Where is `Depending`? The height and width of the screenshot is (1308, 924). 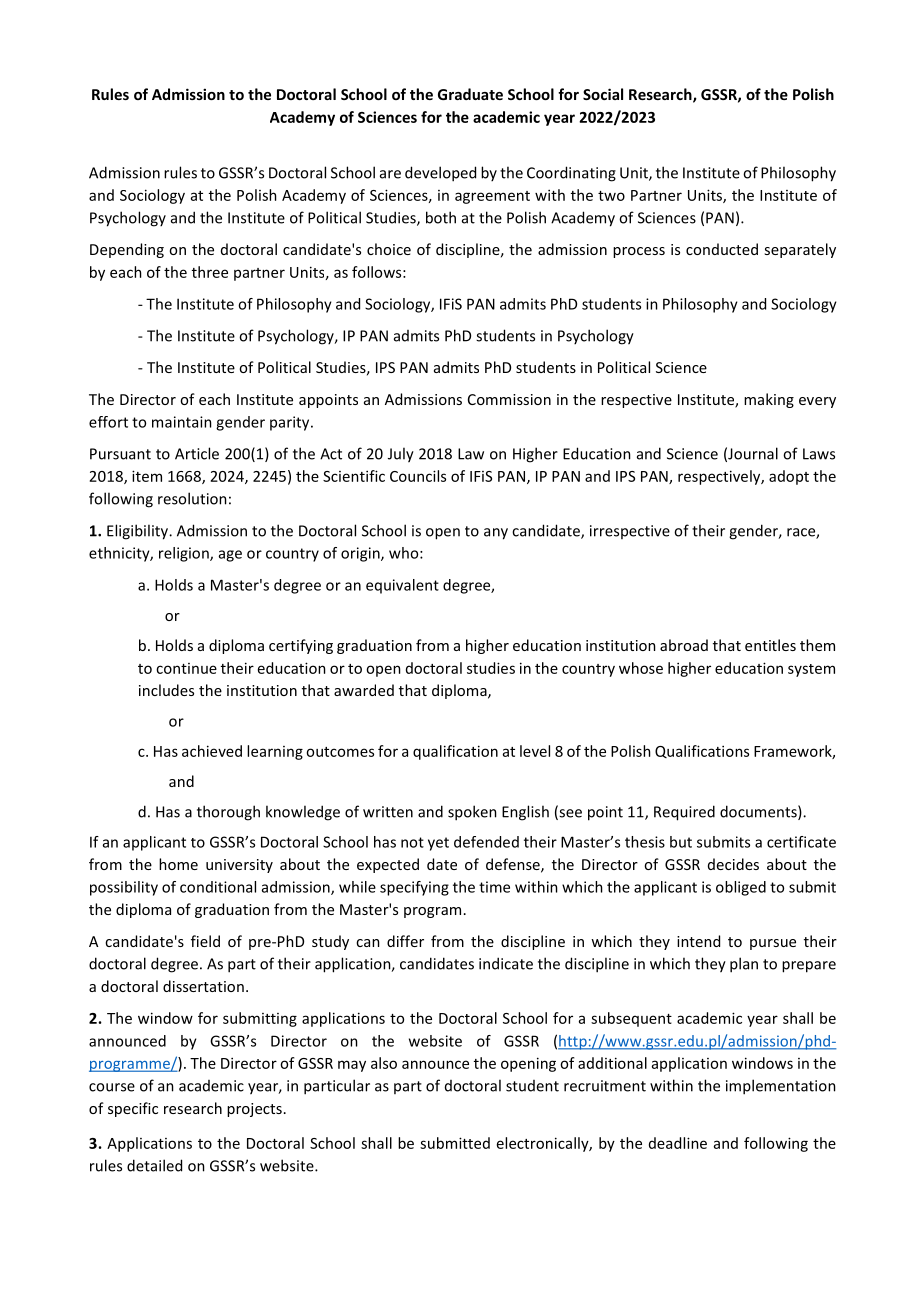
Depending is located at coordinates (127, 250).
